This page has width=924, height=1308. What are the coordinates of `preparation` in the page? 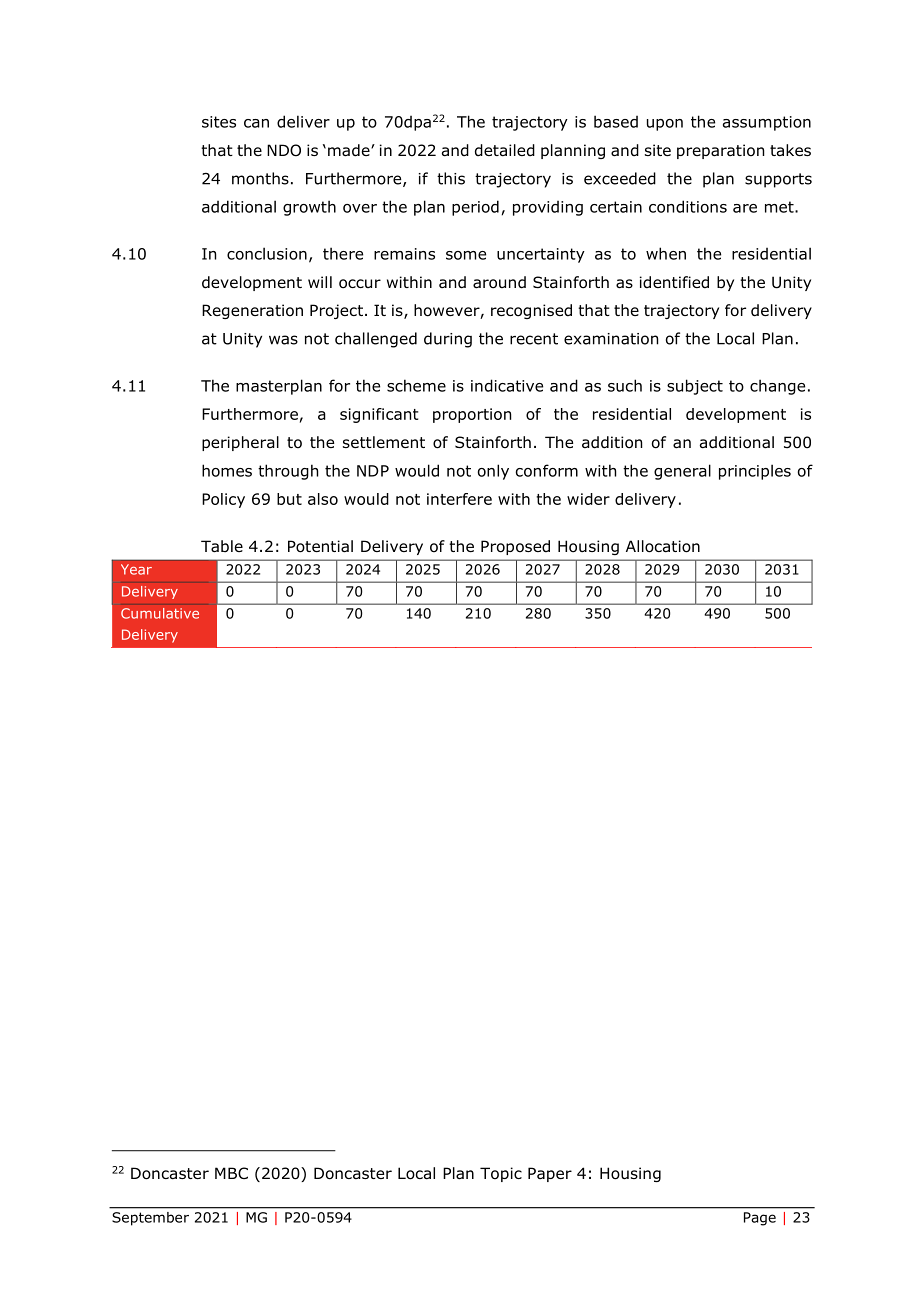 It's located at (720, 151).
